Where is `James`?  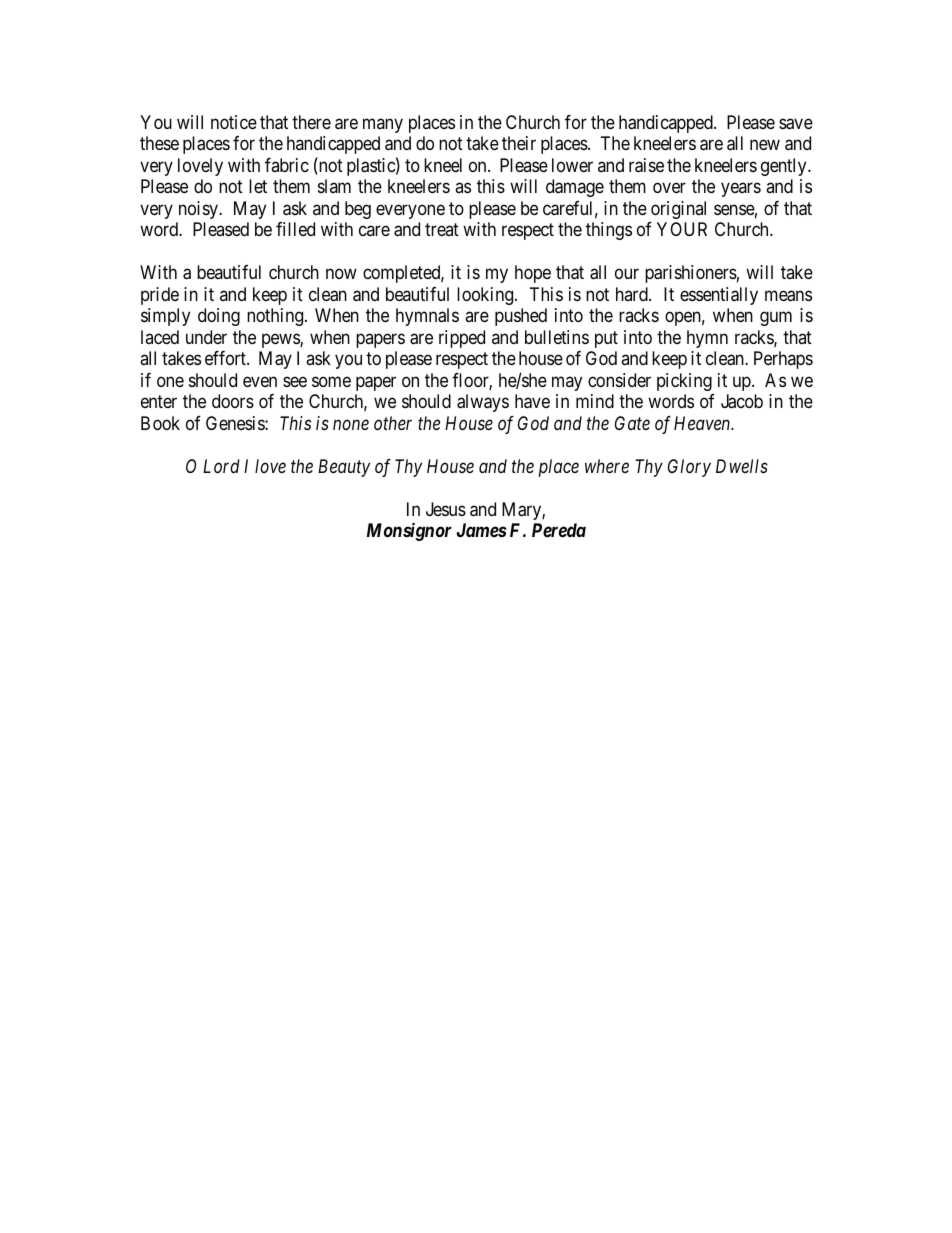 James is located at coordinates (482, 530).
